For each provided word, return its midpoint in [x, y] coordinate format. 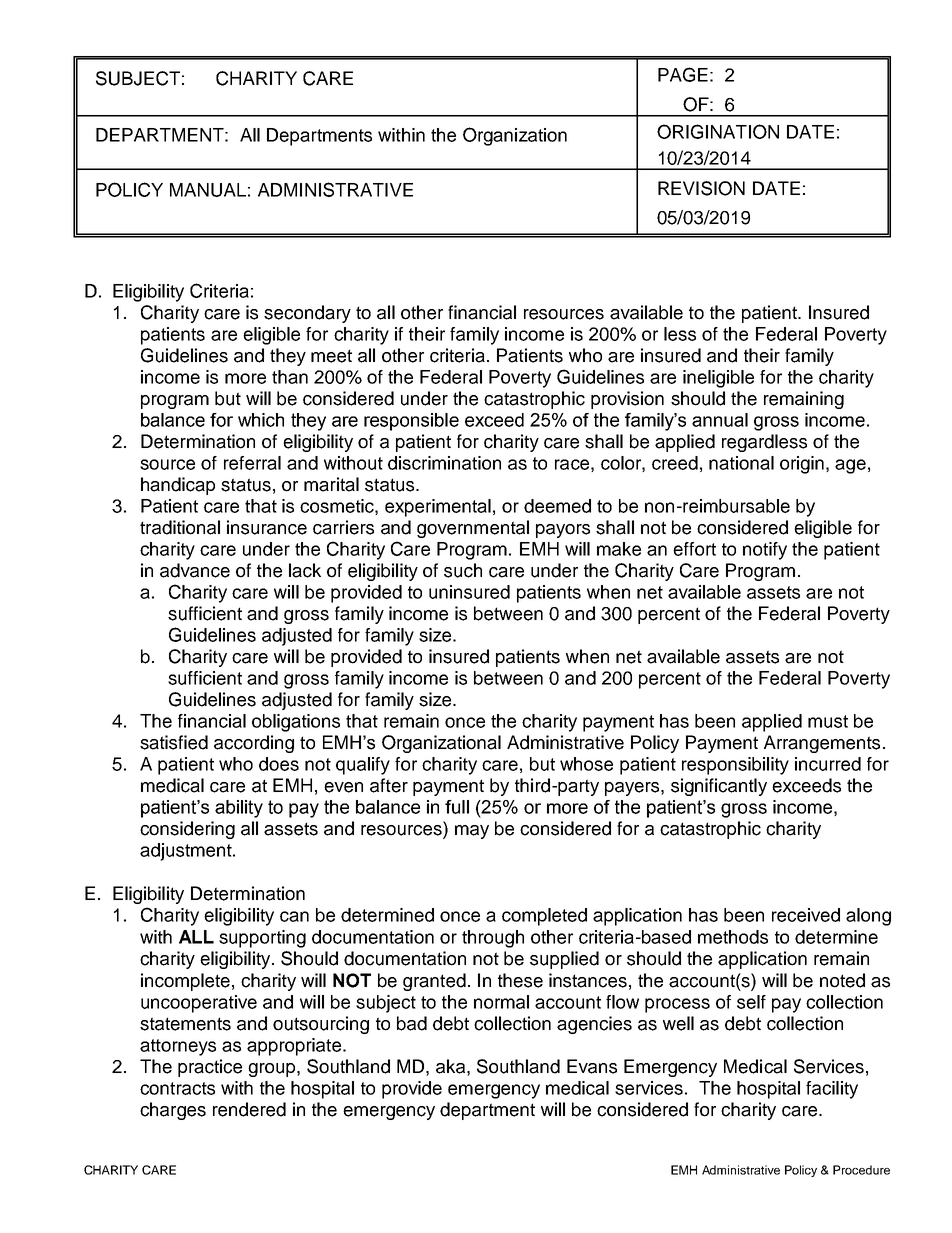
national [741, 463]
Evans [592, 1066]
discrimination [444, 463]
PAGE [683, 74]
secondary [307, 314]
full [457, 807]
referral [252, 463]
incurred [828, 764]
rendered [249, 1109]
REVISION [701, 188]
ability [239, 809]
